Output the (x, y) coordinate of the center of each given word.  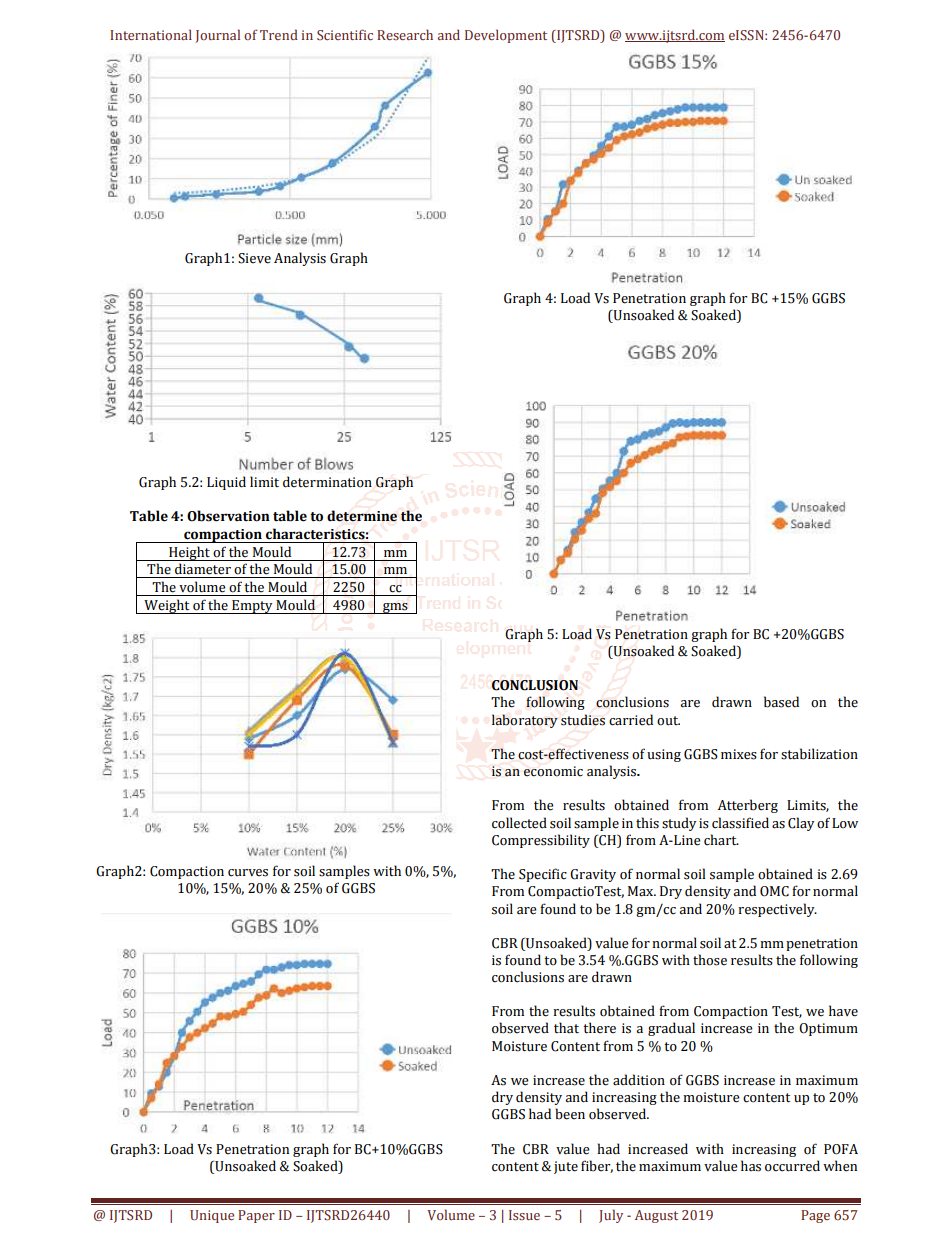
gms (395, 608)
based (781, 702)
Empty (252, 607)
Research (405, 34)
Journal (217, 36)
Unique (212, 1216)
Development (506, 36)
